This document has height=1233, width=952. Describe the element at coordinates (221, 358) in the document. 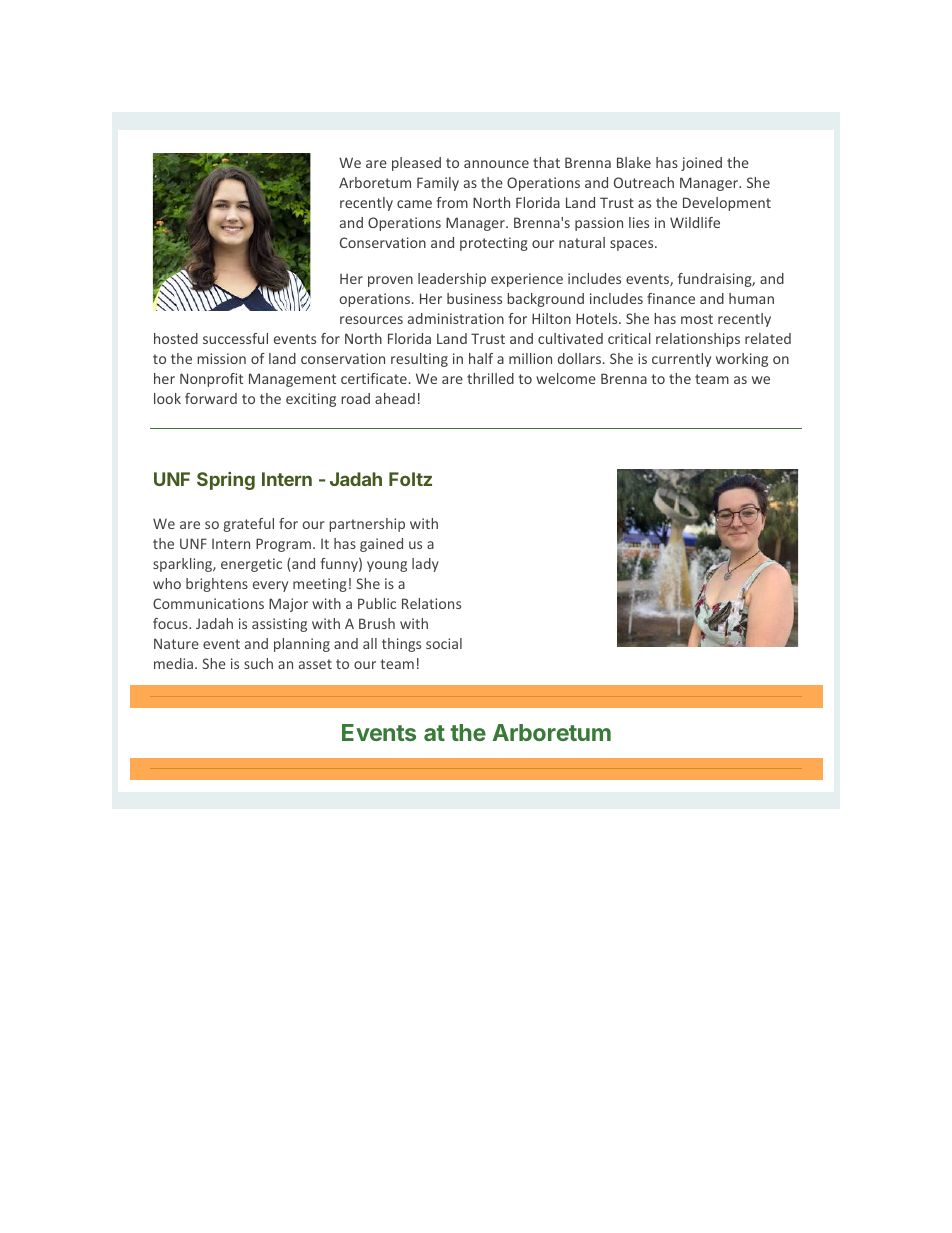

I see `mission` at that location.
